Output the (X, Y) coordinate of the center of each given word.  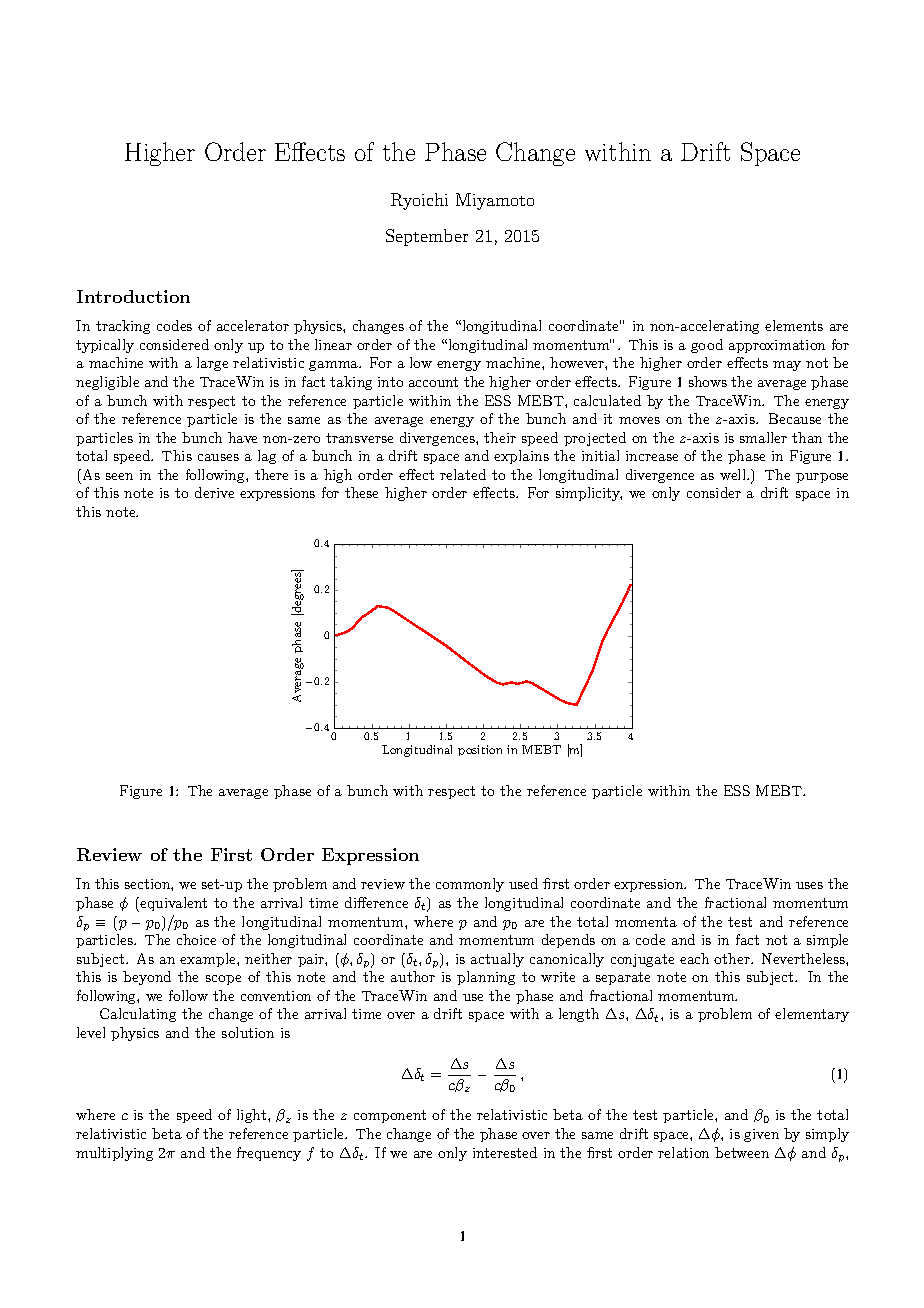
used (523, 883)
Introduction (133, 296)
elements (794, 325)
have (242, 437)
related (463, 474)
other (733, 958)
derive (214, 492)
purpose (822, 478)
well (734, 474)
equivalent (173, 904)
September (427, 237)
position (480, 750)
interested (505, 1152)
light (253, 1116)
